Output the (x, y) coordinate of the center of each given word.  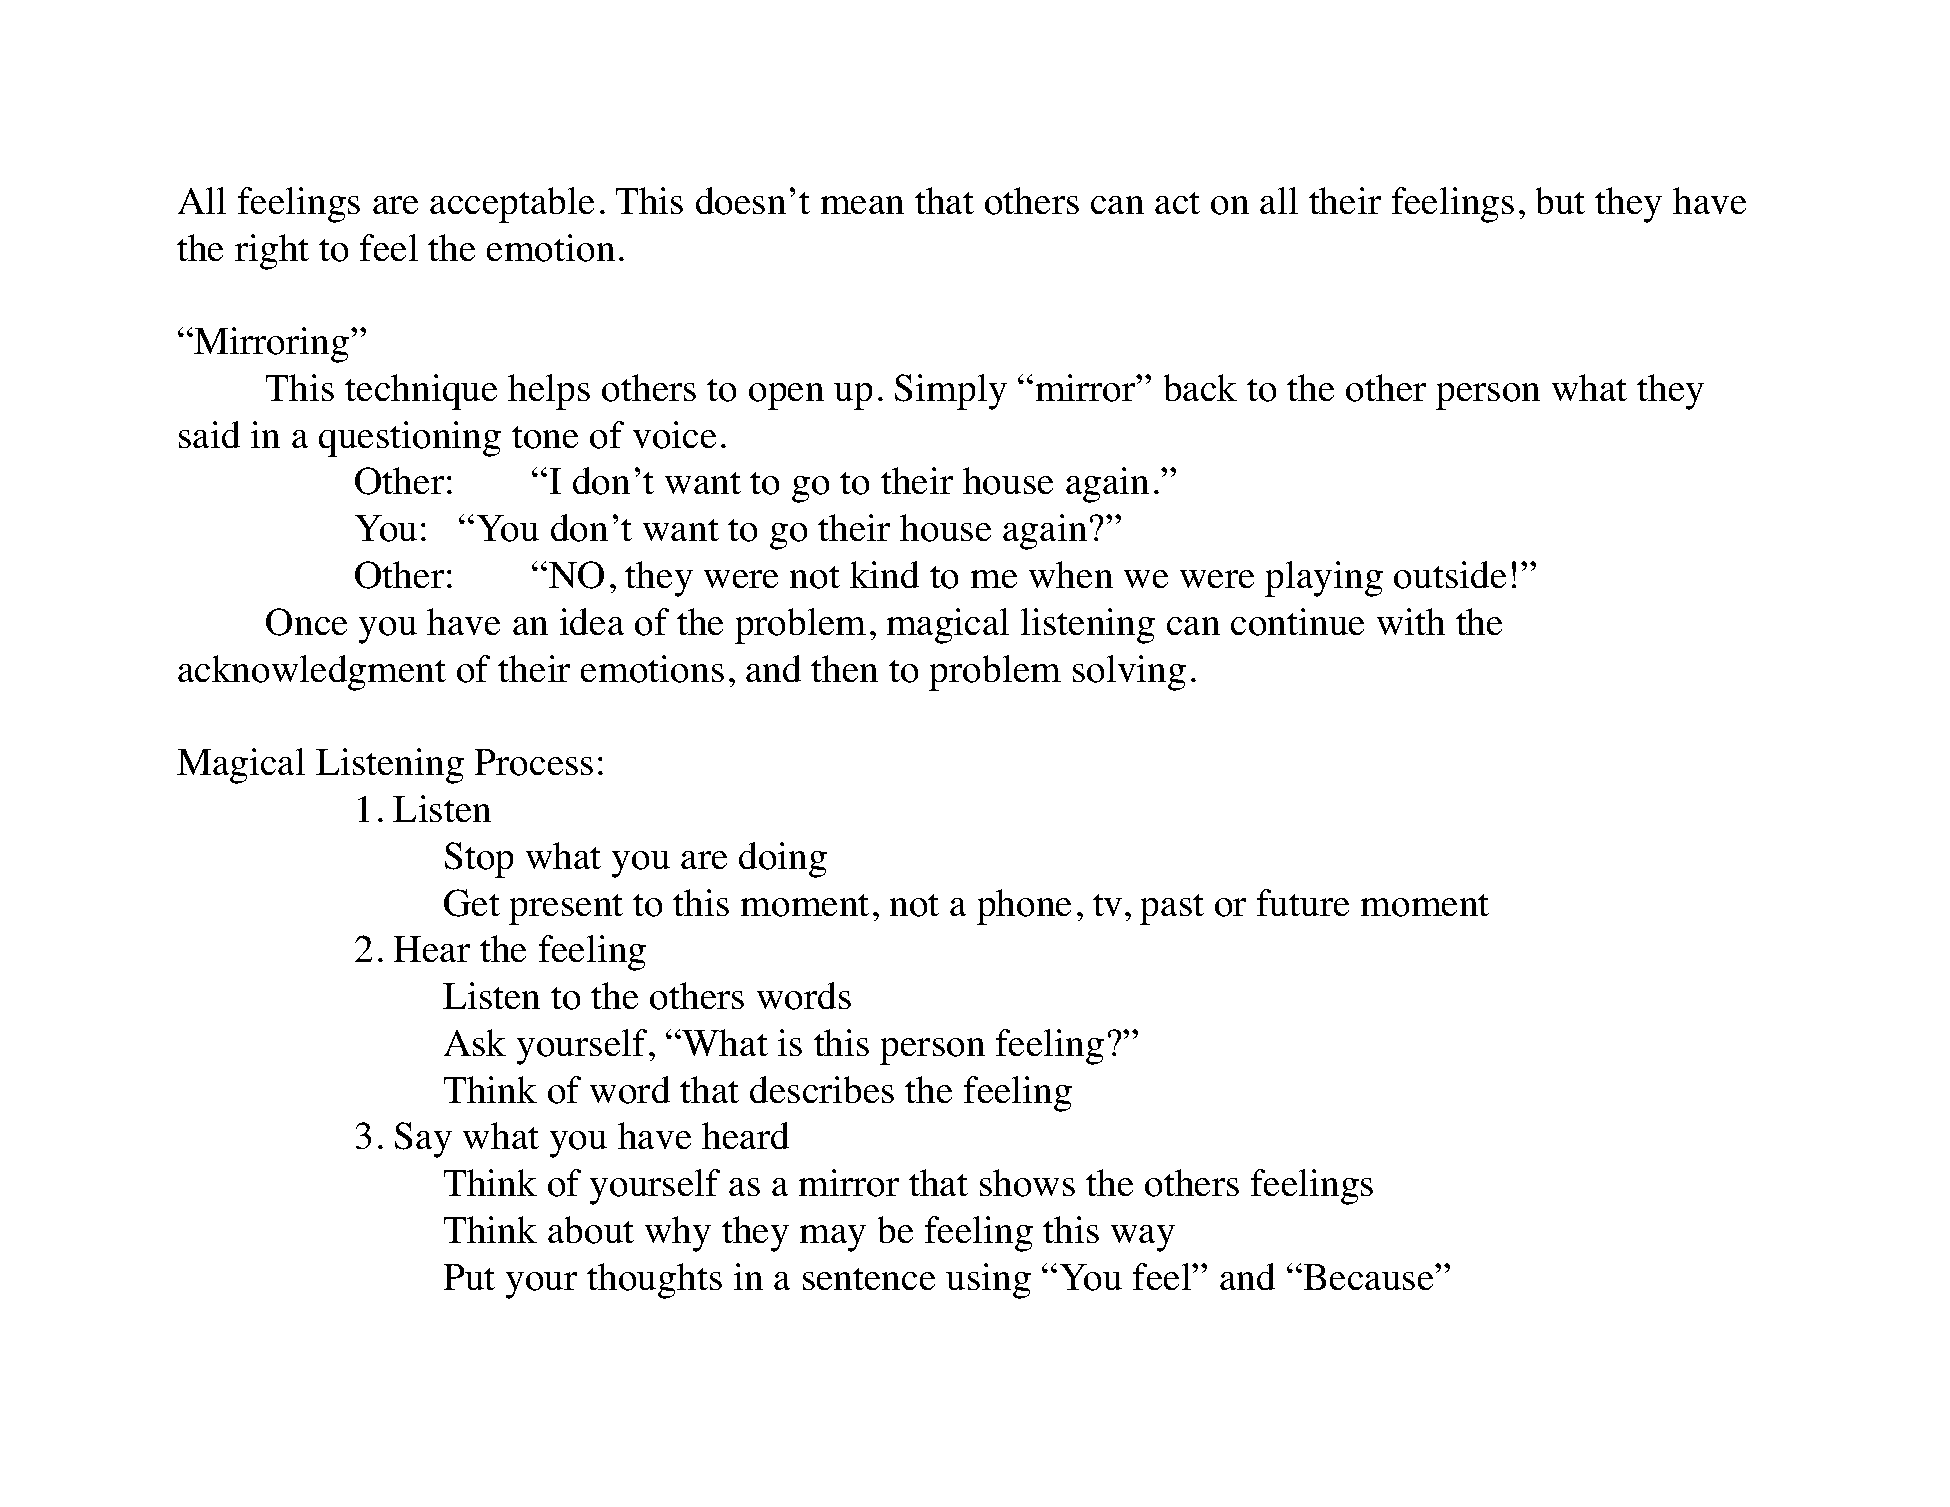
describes (822, 1089)
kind (884, 574)
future (1303, 902)
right (272, 252)
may (833, 1238)
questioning (410, 439)
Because (1370, 1277)
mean (862, 205)
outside (1450, 575)
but (1560, 200)
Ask (475, 1042)
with (1411, 621)
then (844, 668)
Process (534, 762)
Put (469, 1277)
